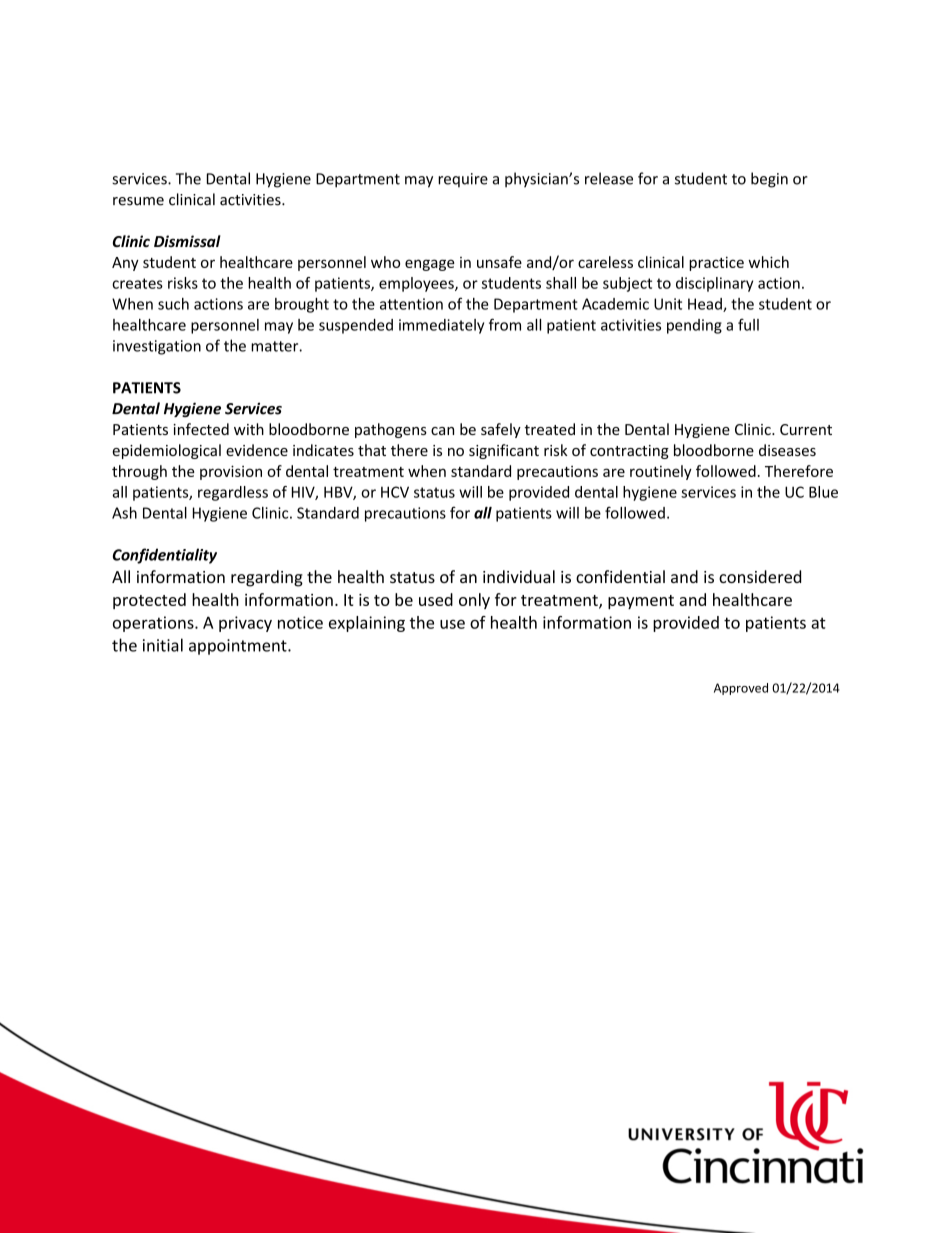 The image size is (952, 1233). I want to click on investigation, so click(157, 347).
